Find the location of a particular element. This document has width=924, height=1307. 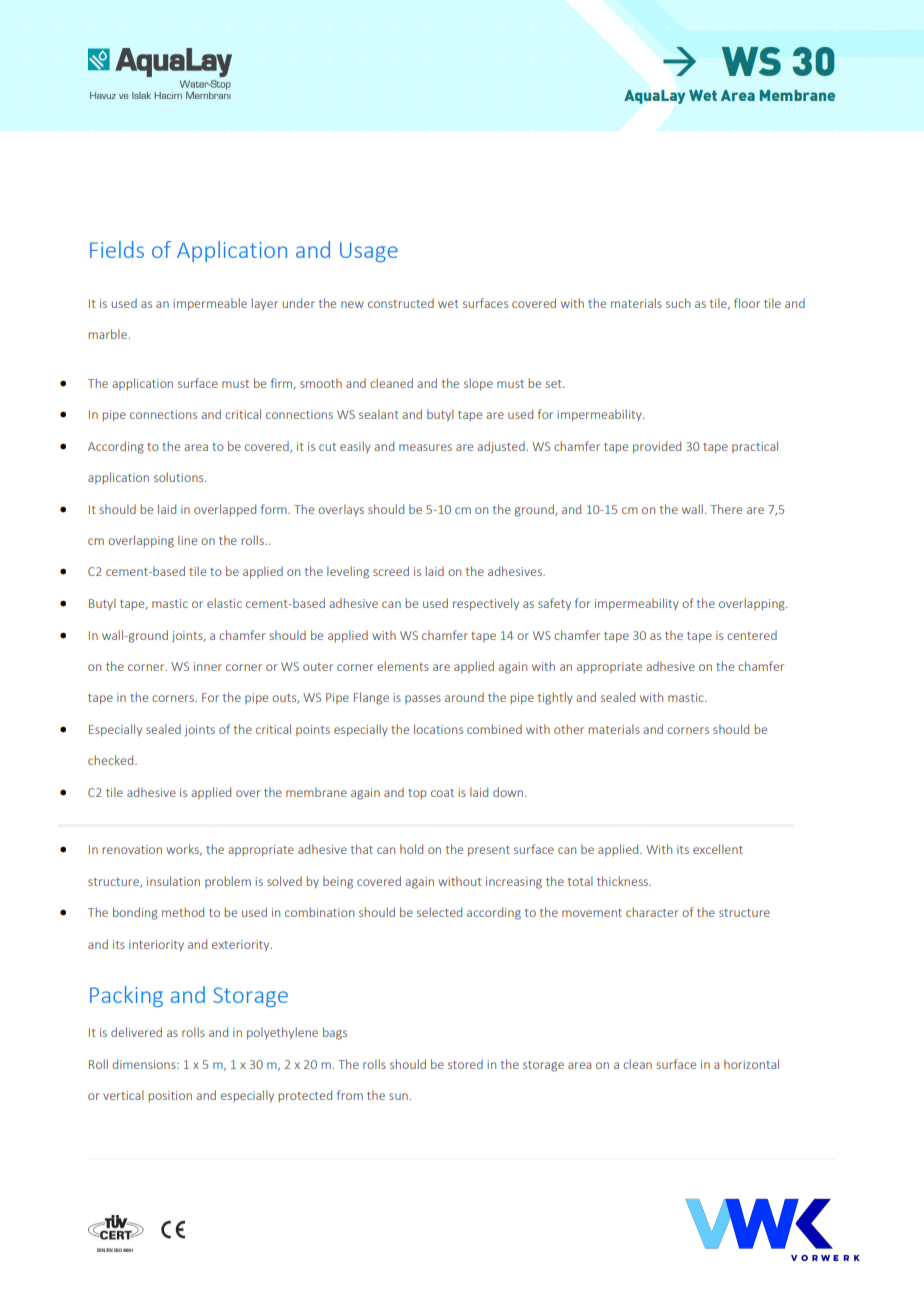

constructed is located at coordinates (401, 303).
